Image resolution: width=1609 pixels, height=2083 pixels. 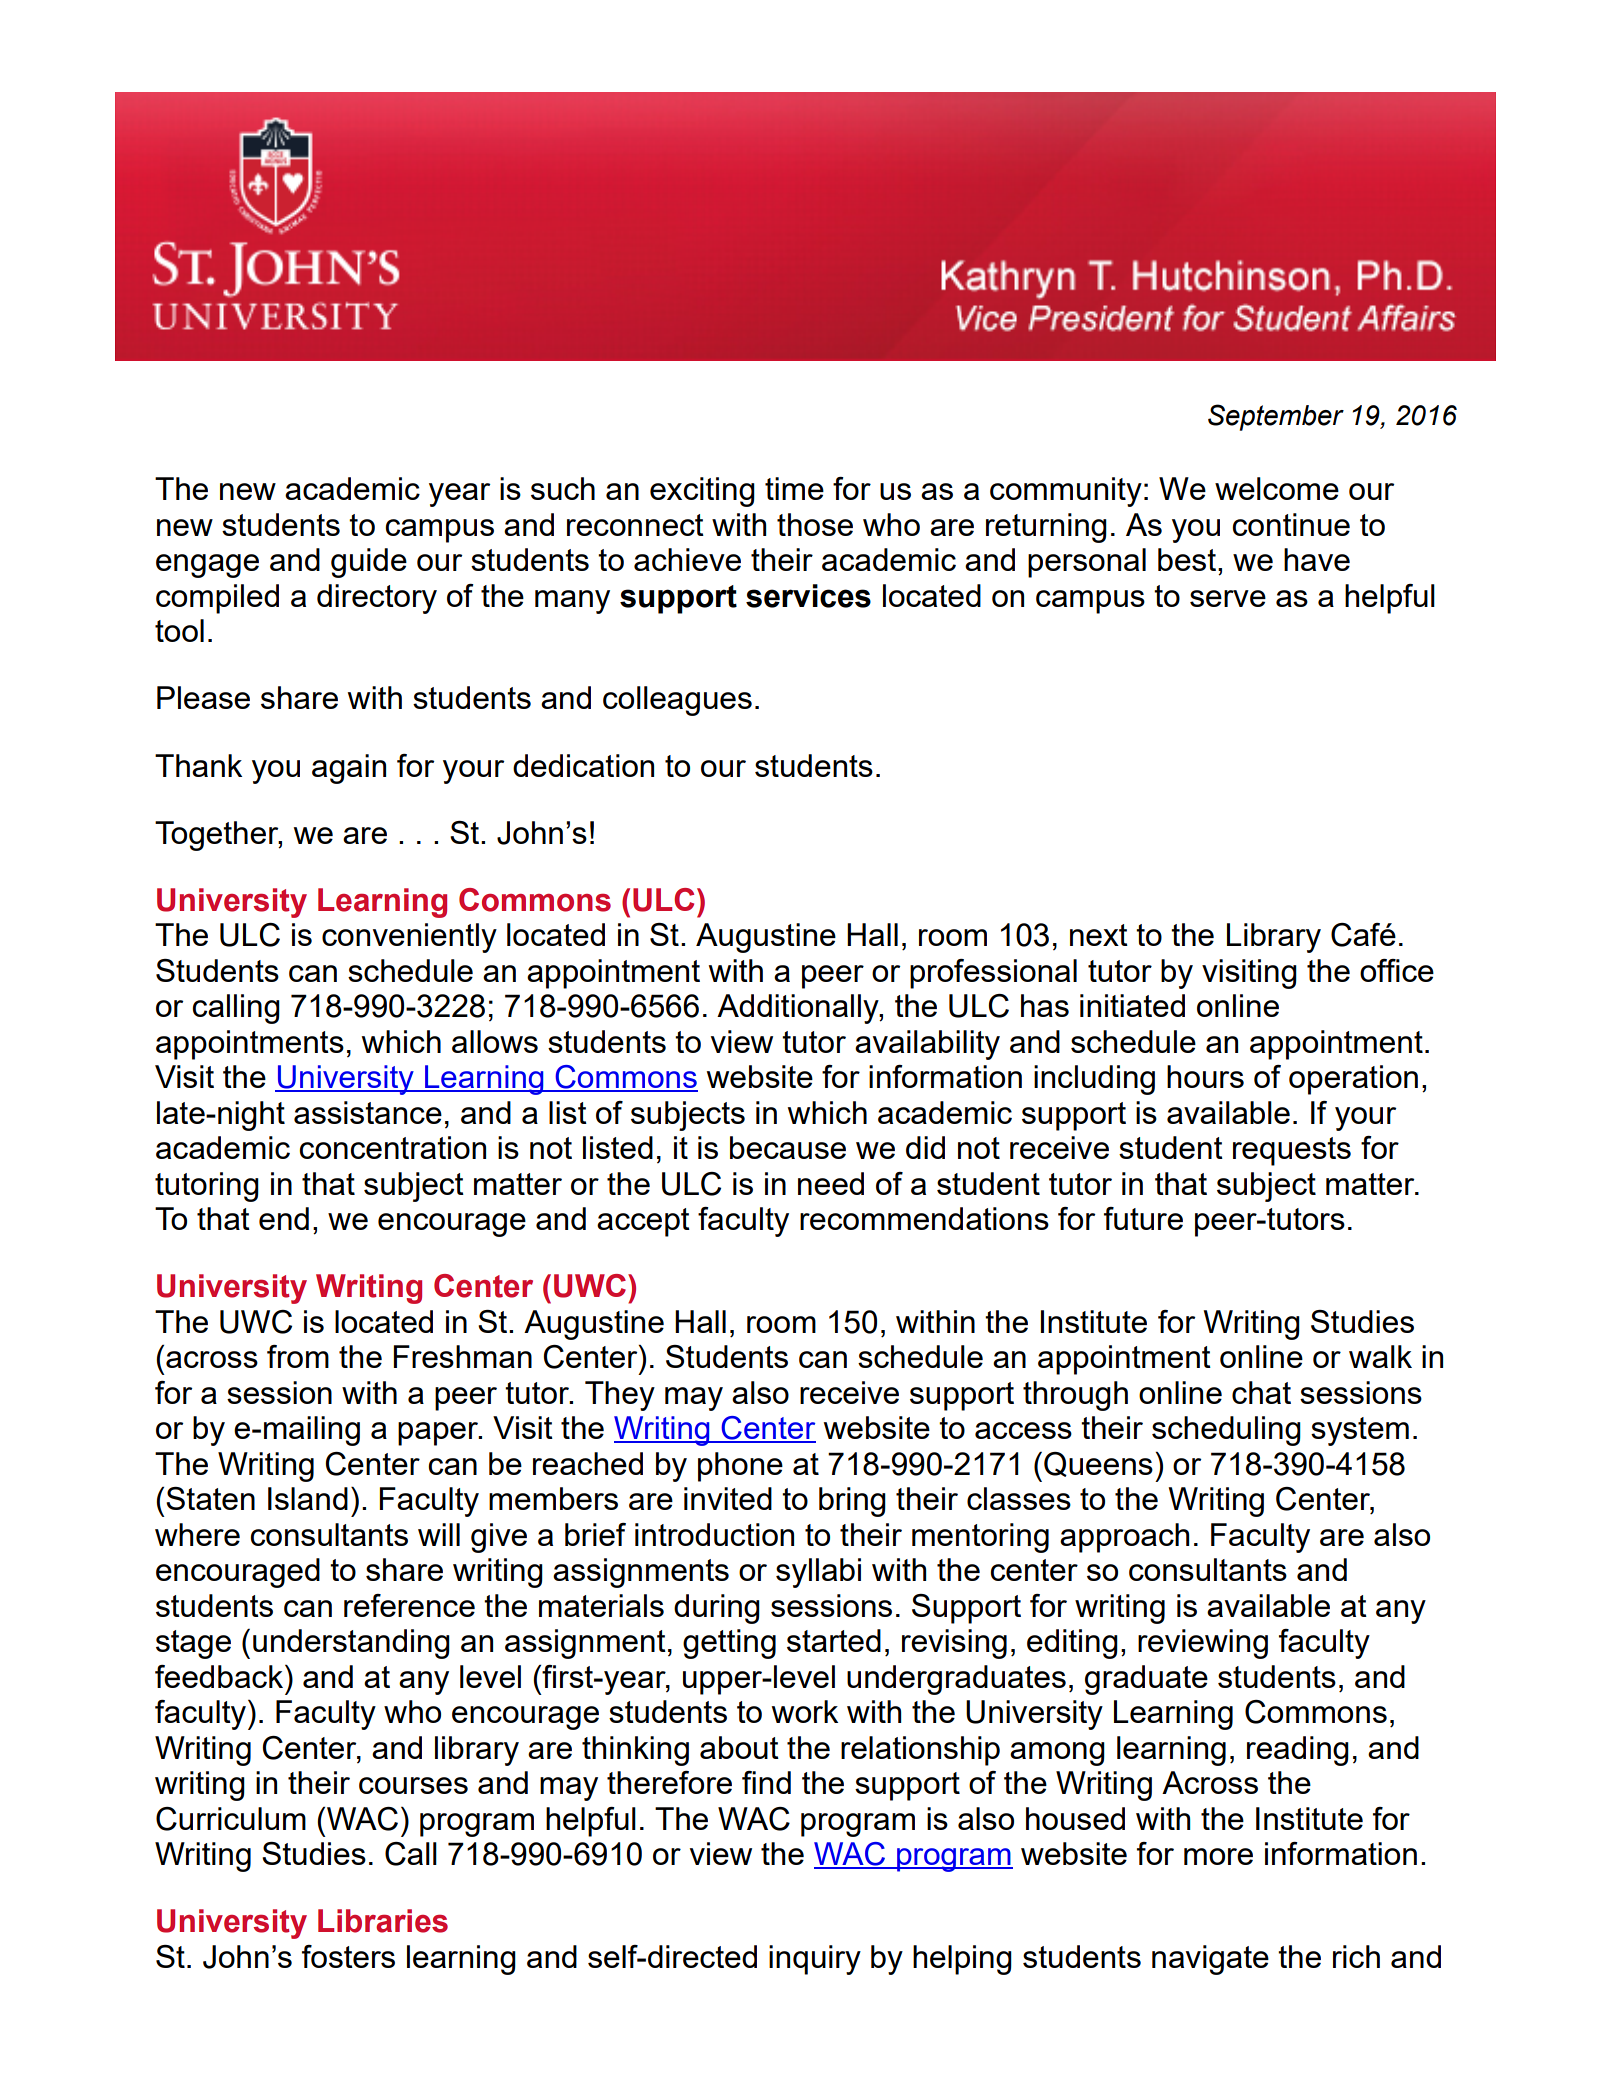 I want to click on guide, so click(x=369, y=563).
